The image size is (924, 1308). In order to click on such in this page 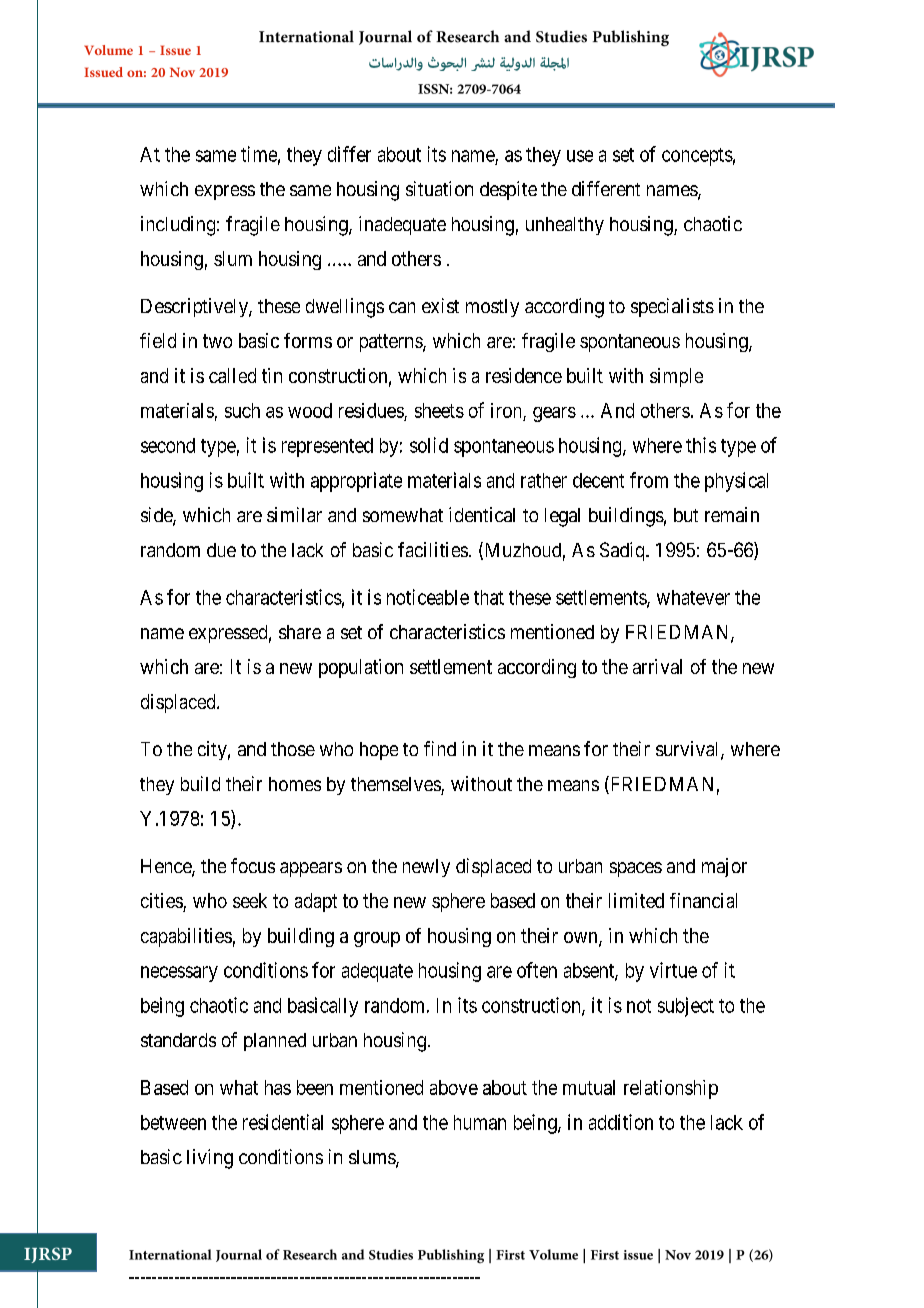, I will do `click(242, 410)`.
